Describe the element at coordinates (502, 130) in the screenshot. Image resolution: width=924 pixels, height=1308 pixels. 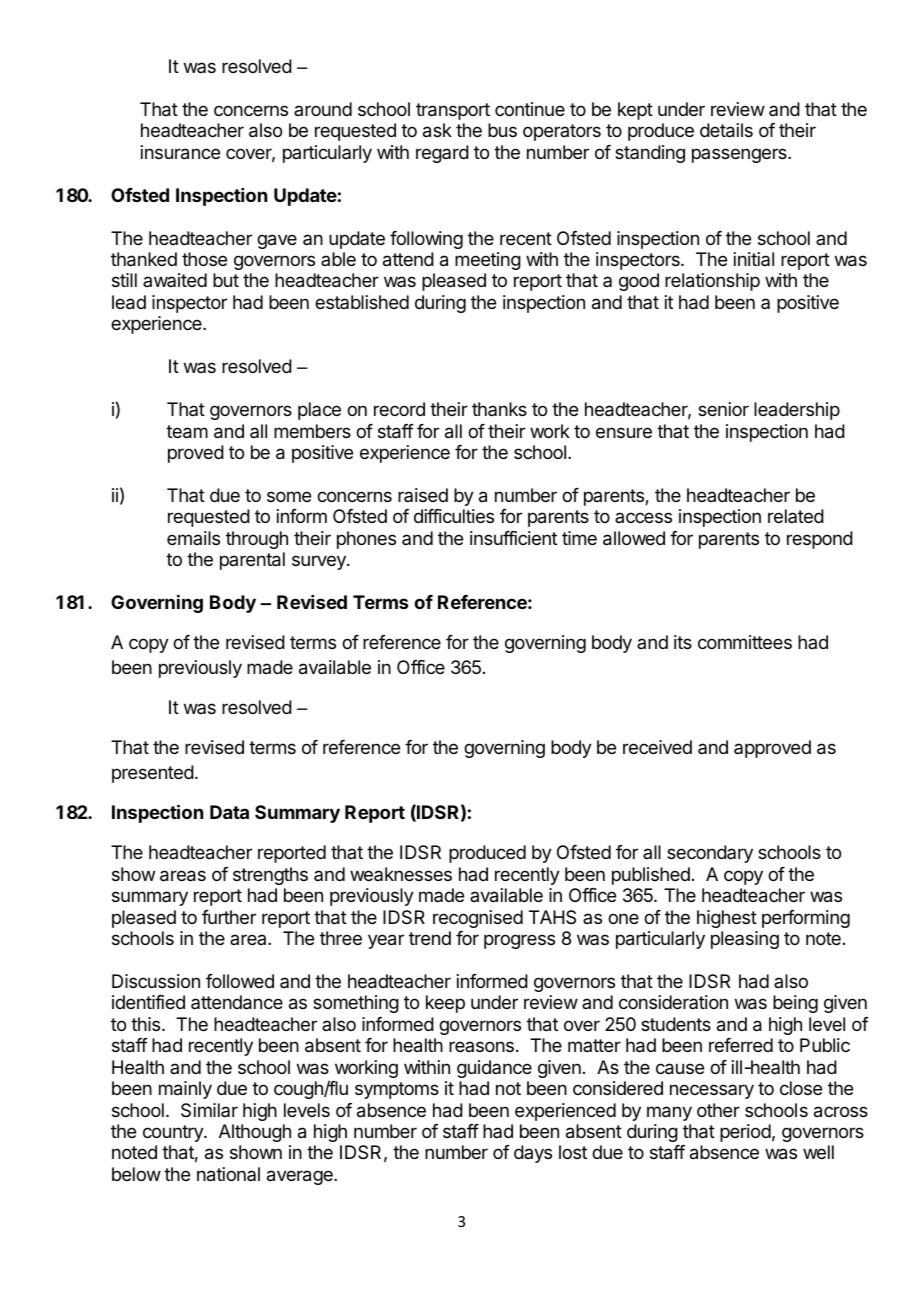
I see `bus` at that location.
